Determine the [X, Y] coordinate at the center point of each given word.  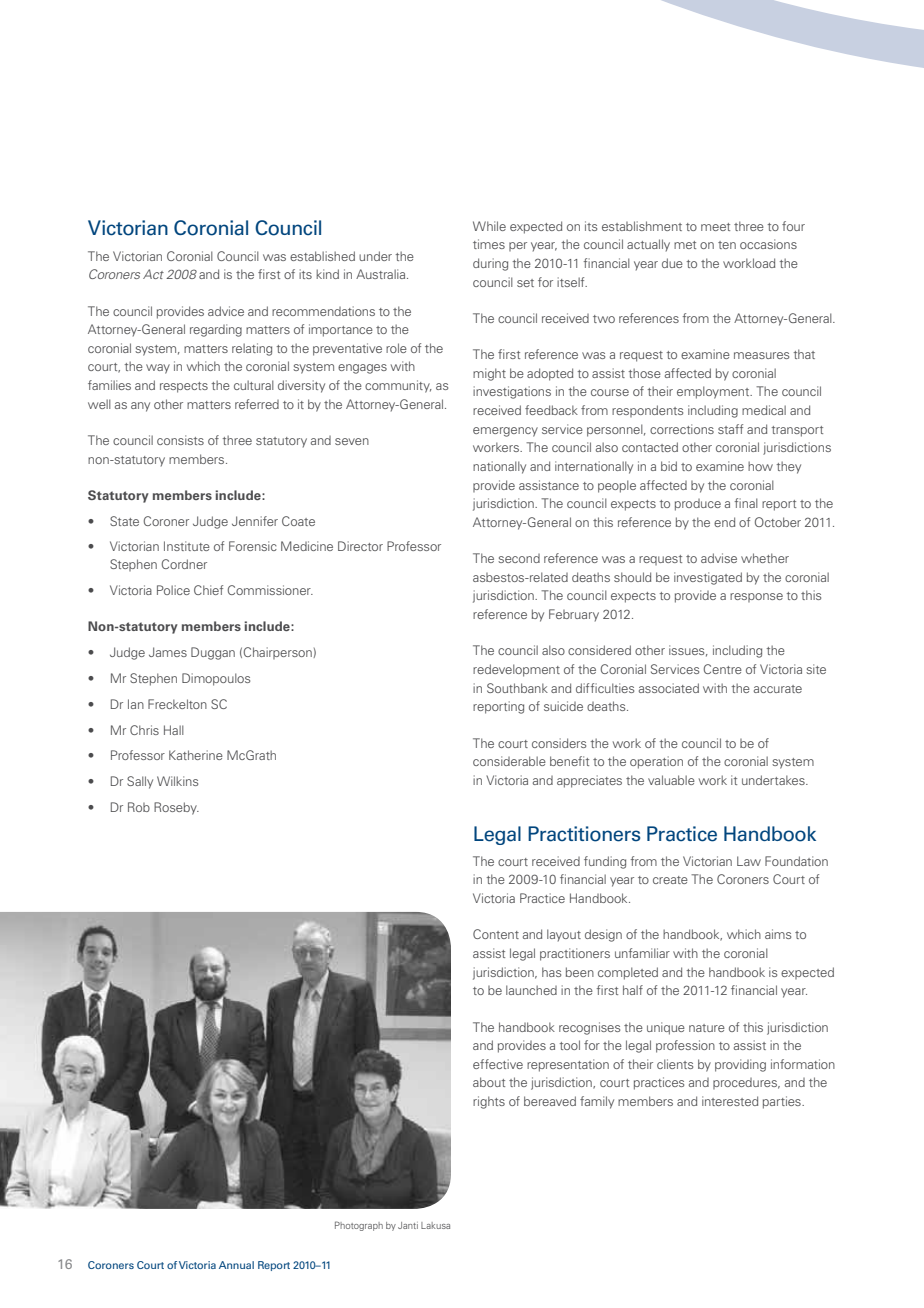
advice [226, 311]
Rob [139, 807]
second [519, 558]
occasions [768, 244]
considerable [509, 761]
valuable [671, 780]
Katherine [196, 755]
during [490, 264]
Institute [187, 546]
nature [707, 1028]
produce [698, 505]
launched [531, 990]
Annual [236, 1265]
